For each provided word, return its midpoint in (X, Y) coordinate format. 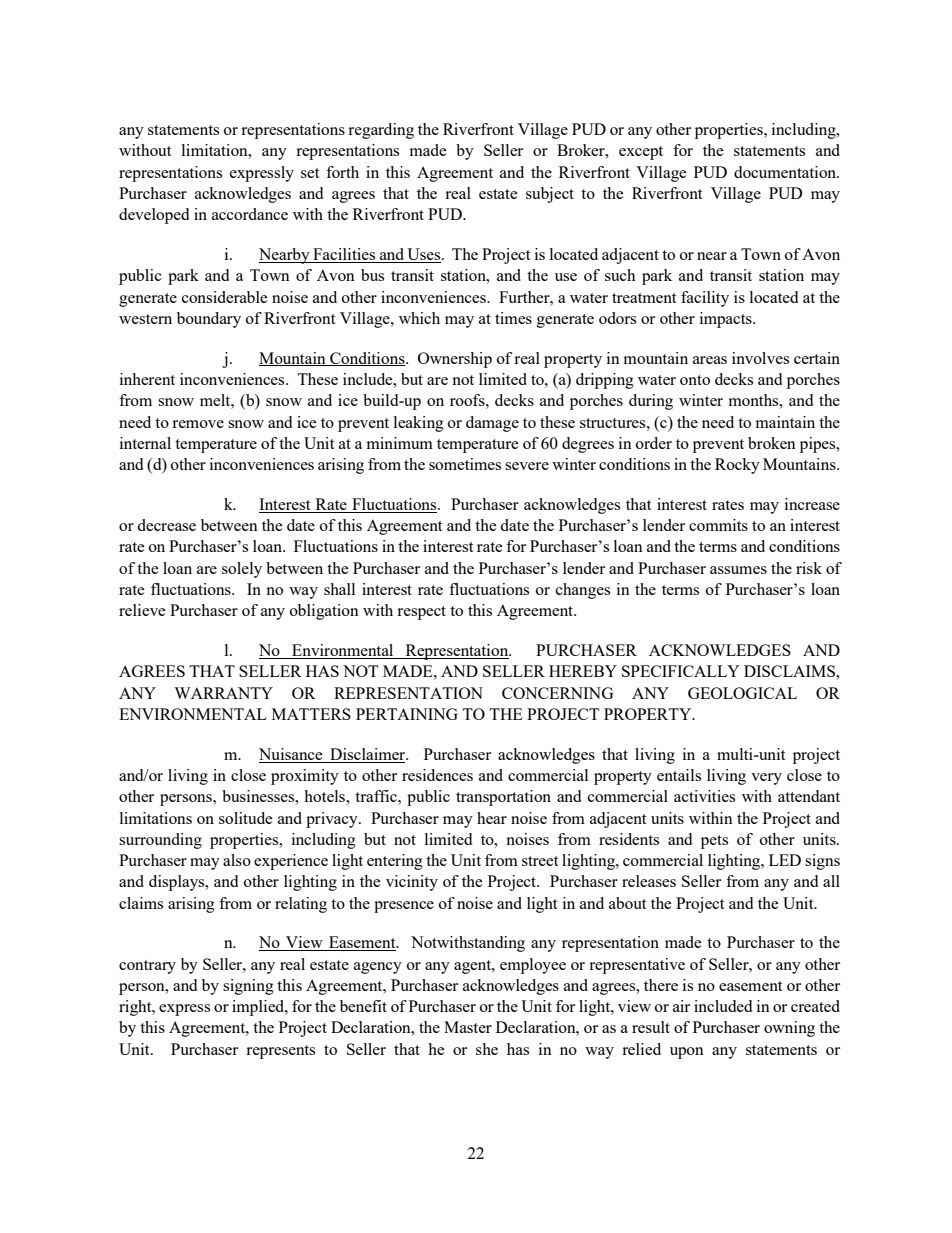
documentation (786, 172)
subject (550, 195)
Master (468, 1027)
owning (789, 1029)
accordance (250, 214)
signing (248, 987)
